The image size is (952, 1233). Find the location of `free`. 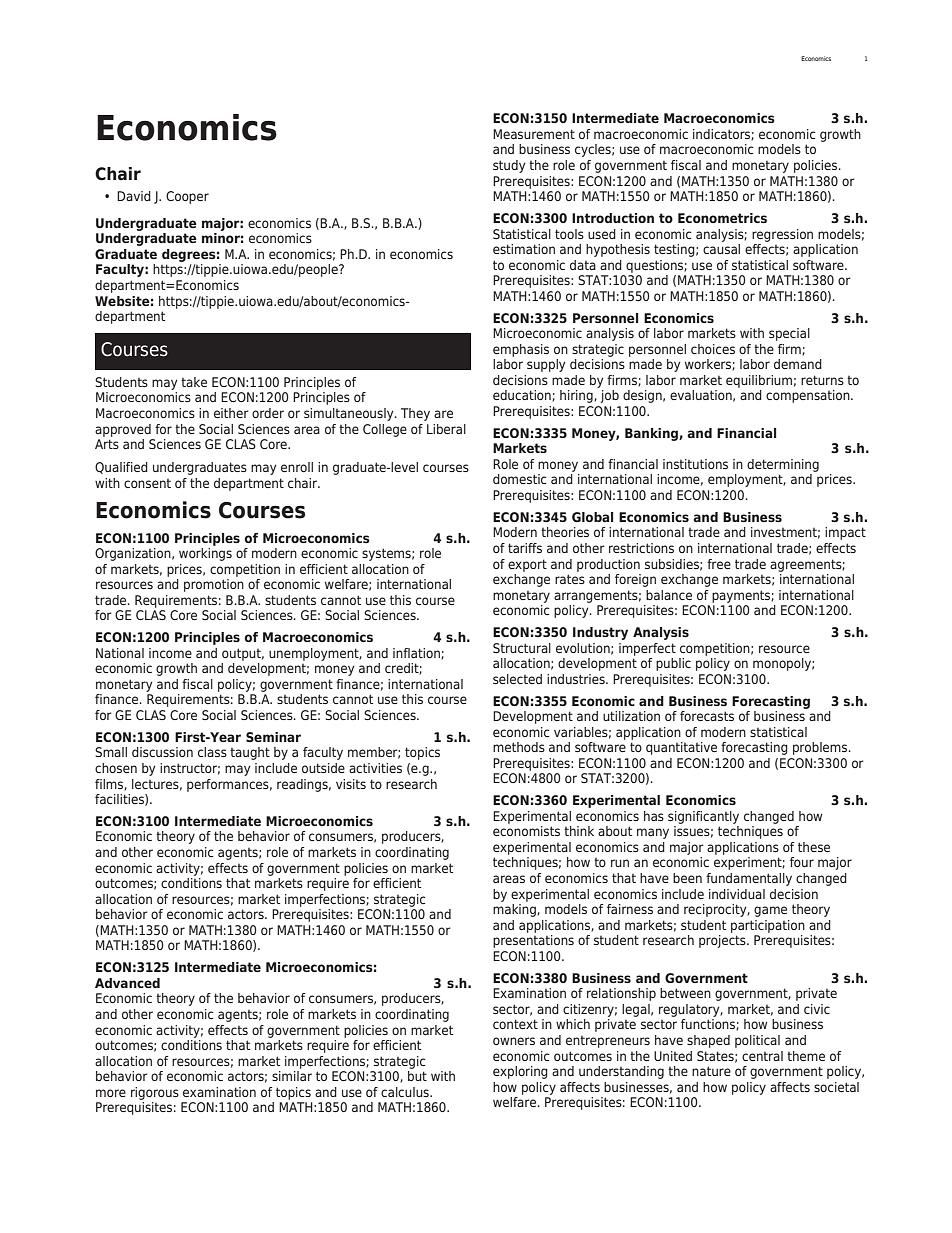

free is located at coordinates (719, 564).
